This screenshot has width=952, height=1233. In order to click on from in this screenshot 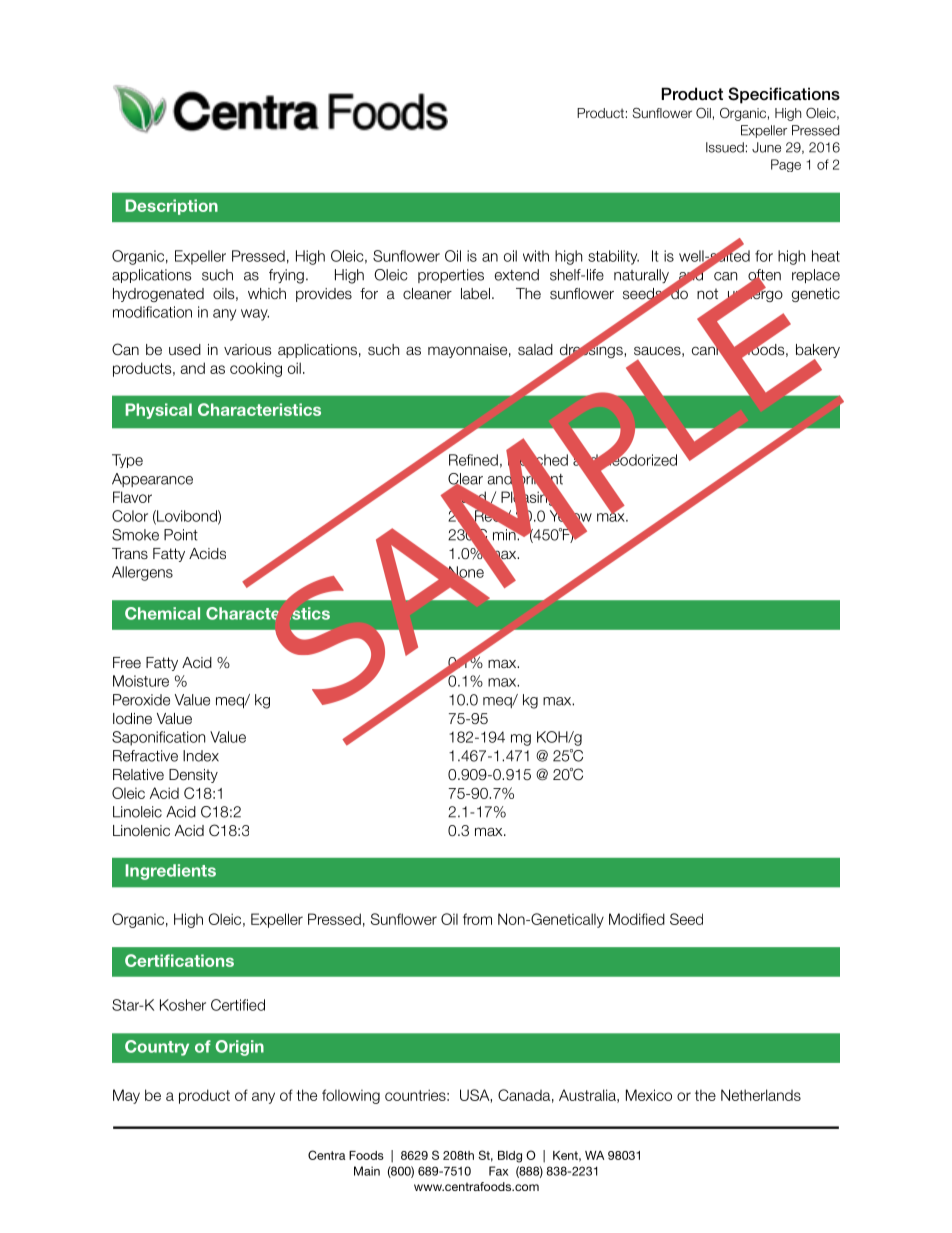, I will do `click(477, 919)`.
